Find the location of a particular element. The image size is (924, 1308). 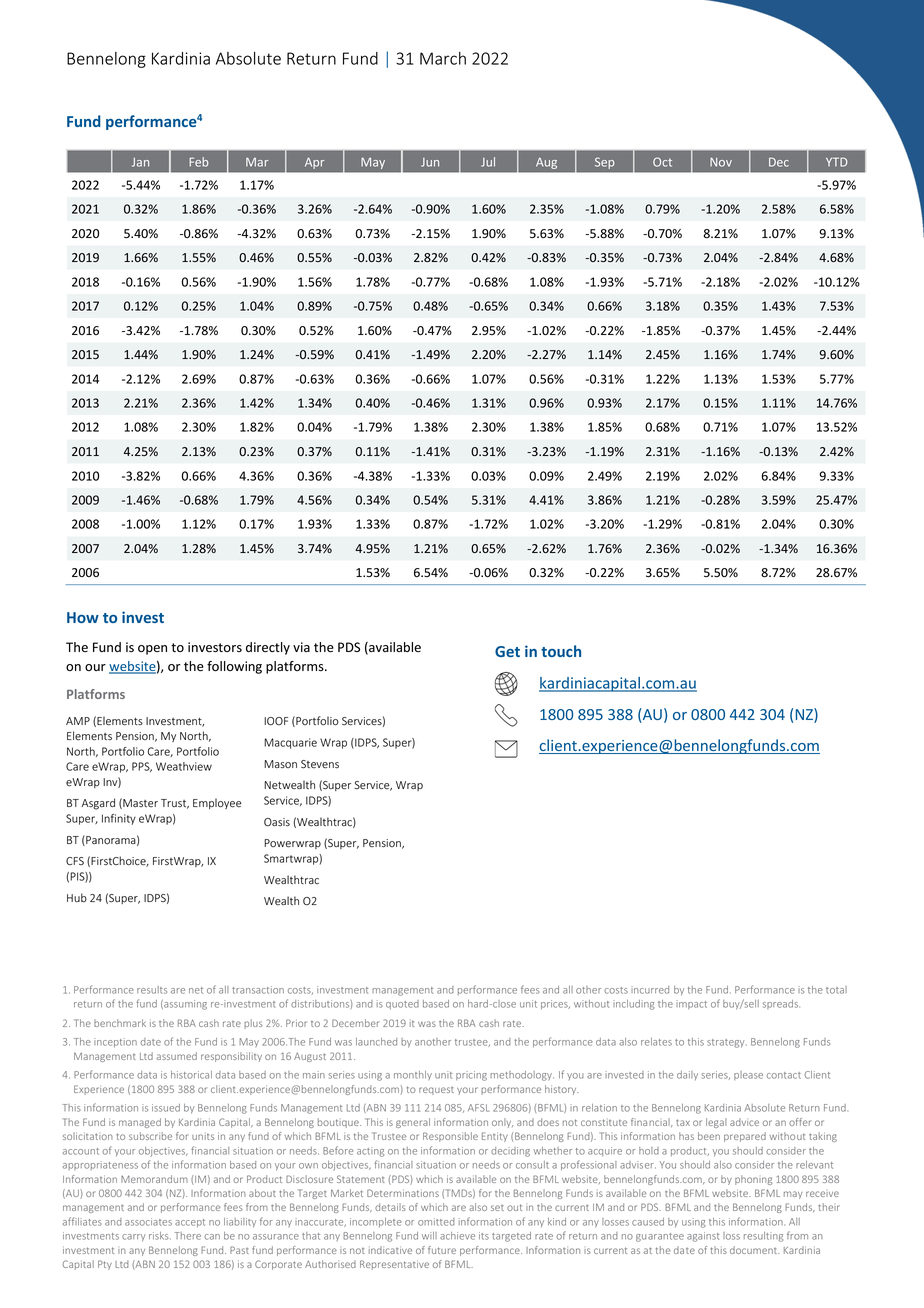

associates is located at coordinates (148, 1222).
